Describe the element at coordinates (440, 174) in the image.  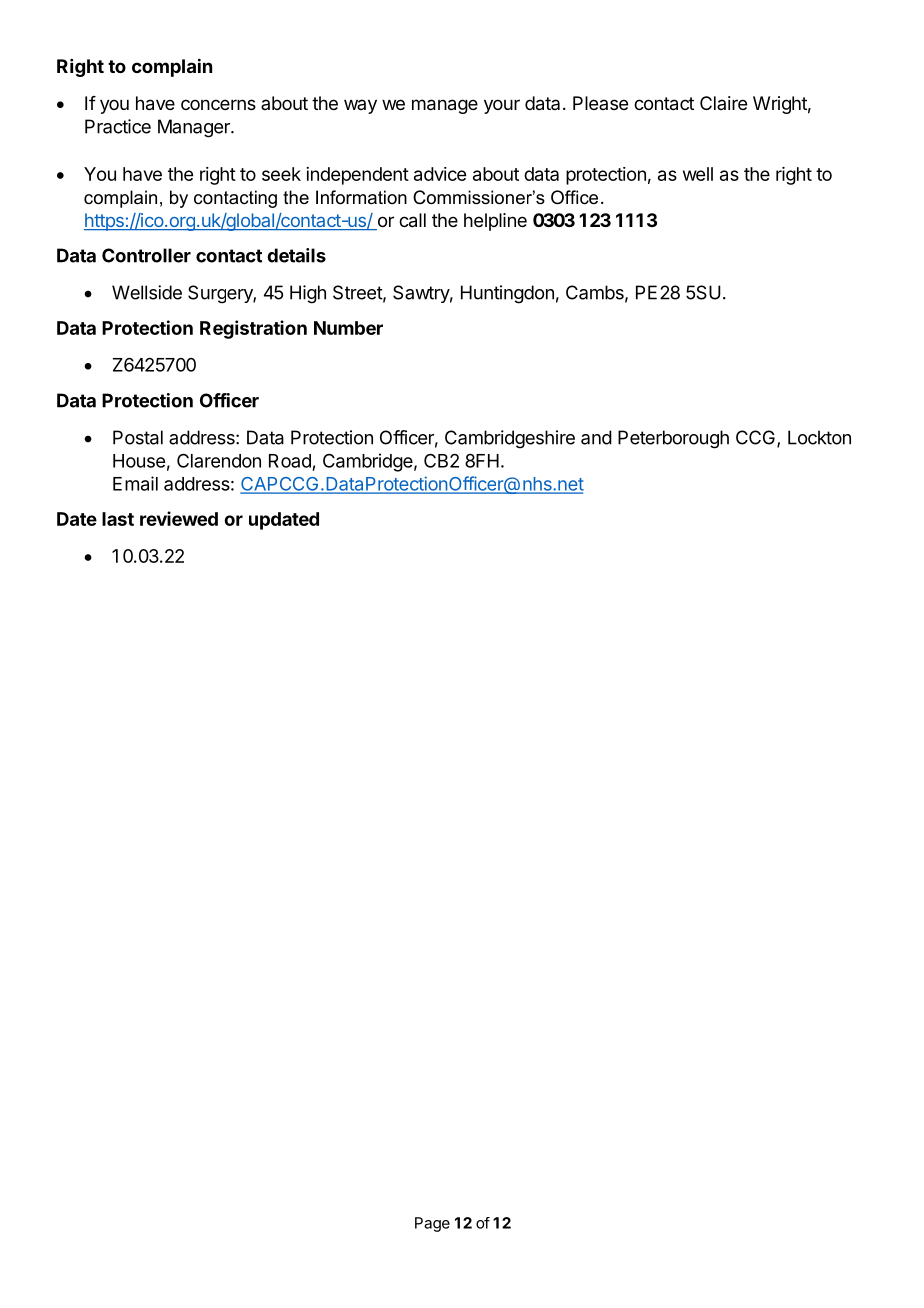
I see `advice` at that location.
